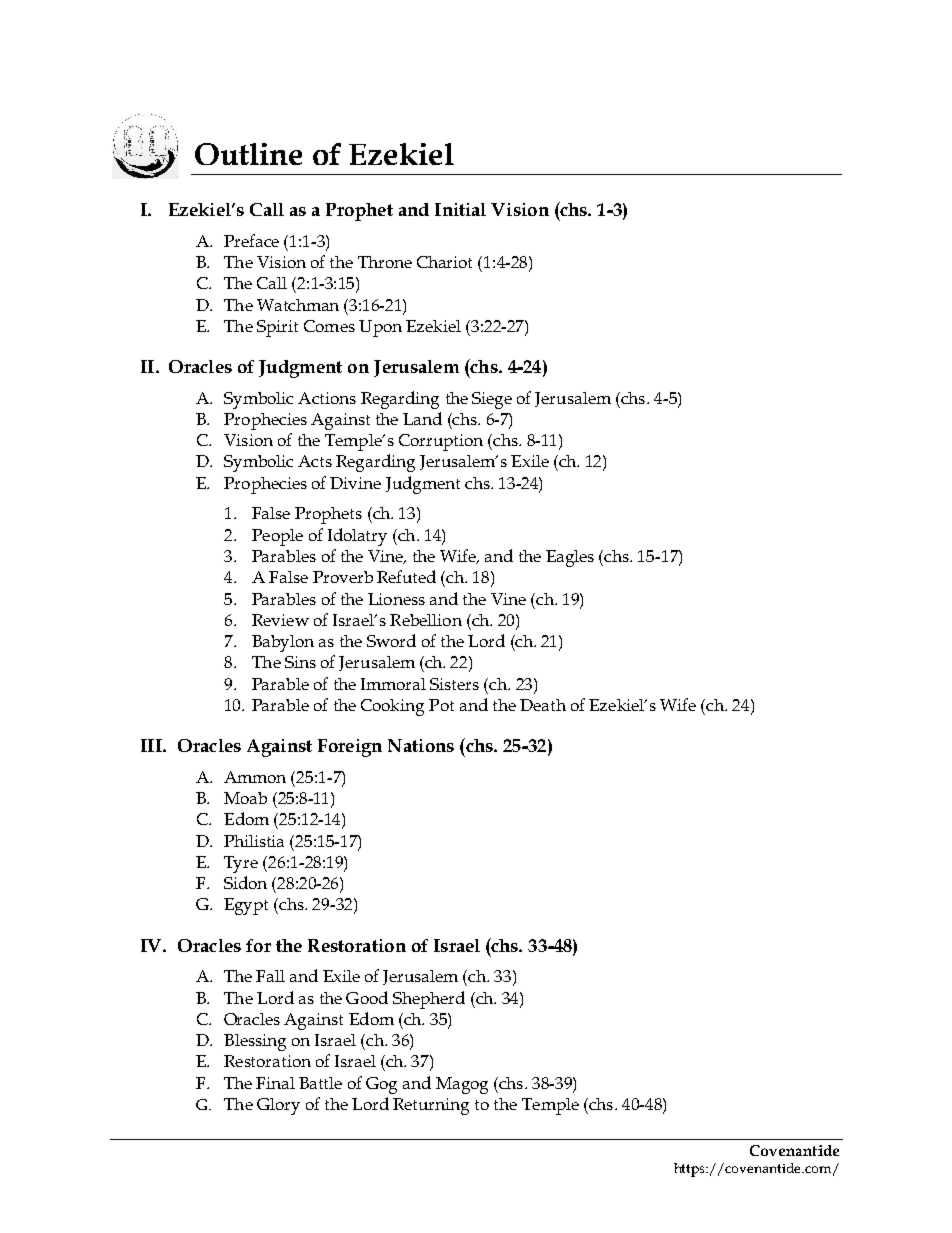 The width and height of the screenshot is (952, 1233). I want to click on Siege, so click(492, 400).
